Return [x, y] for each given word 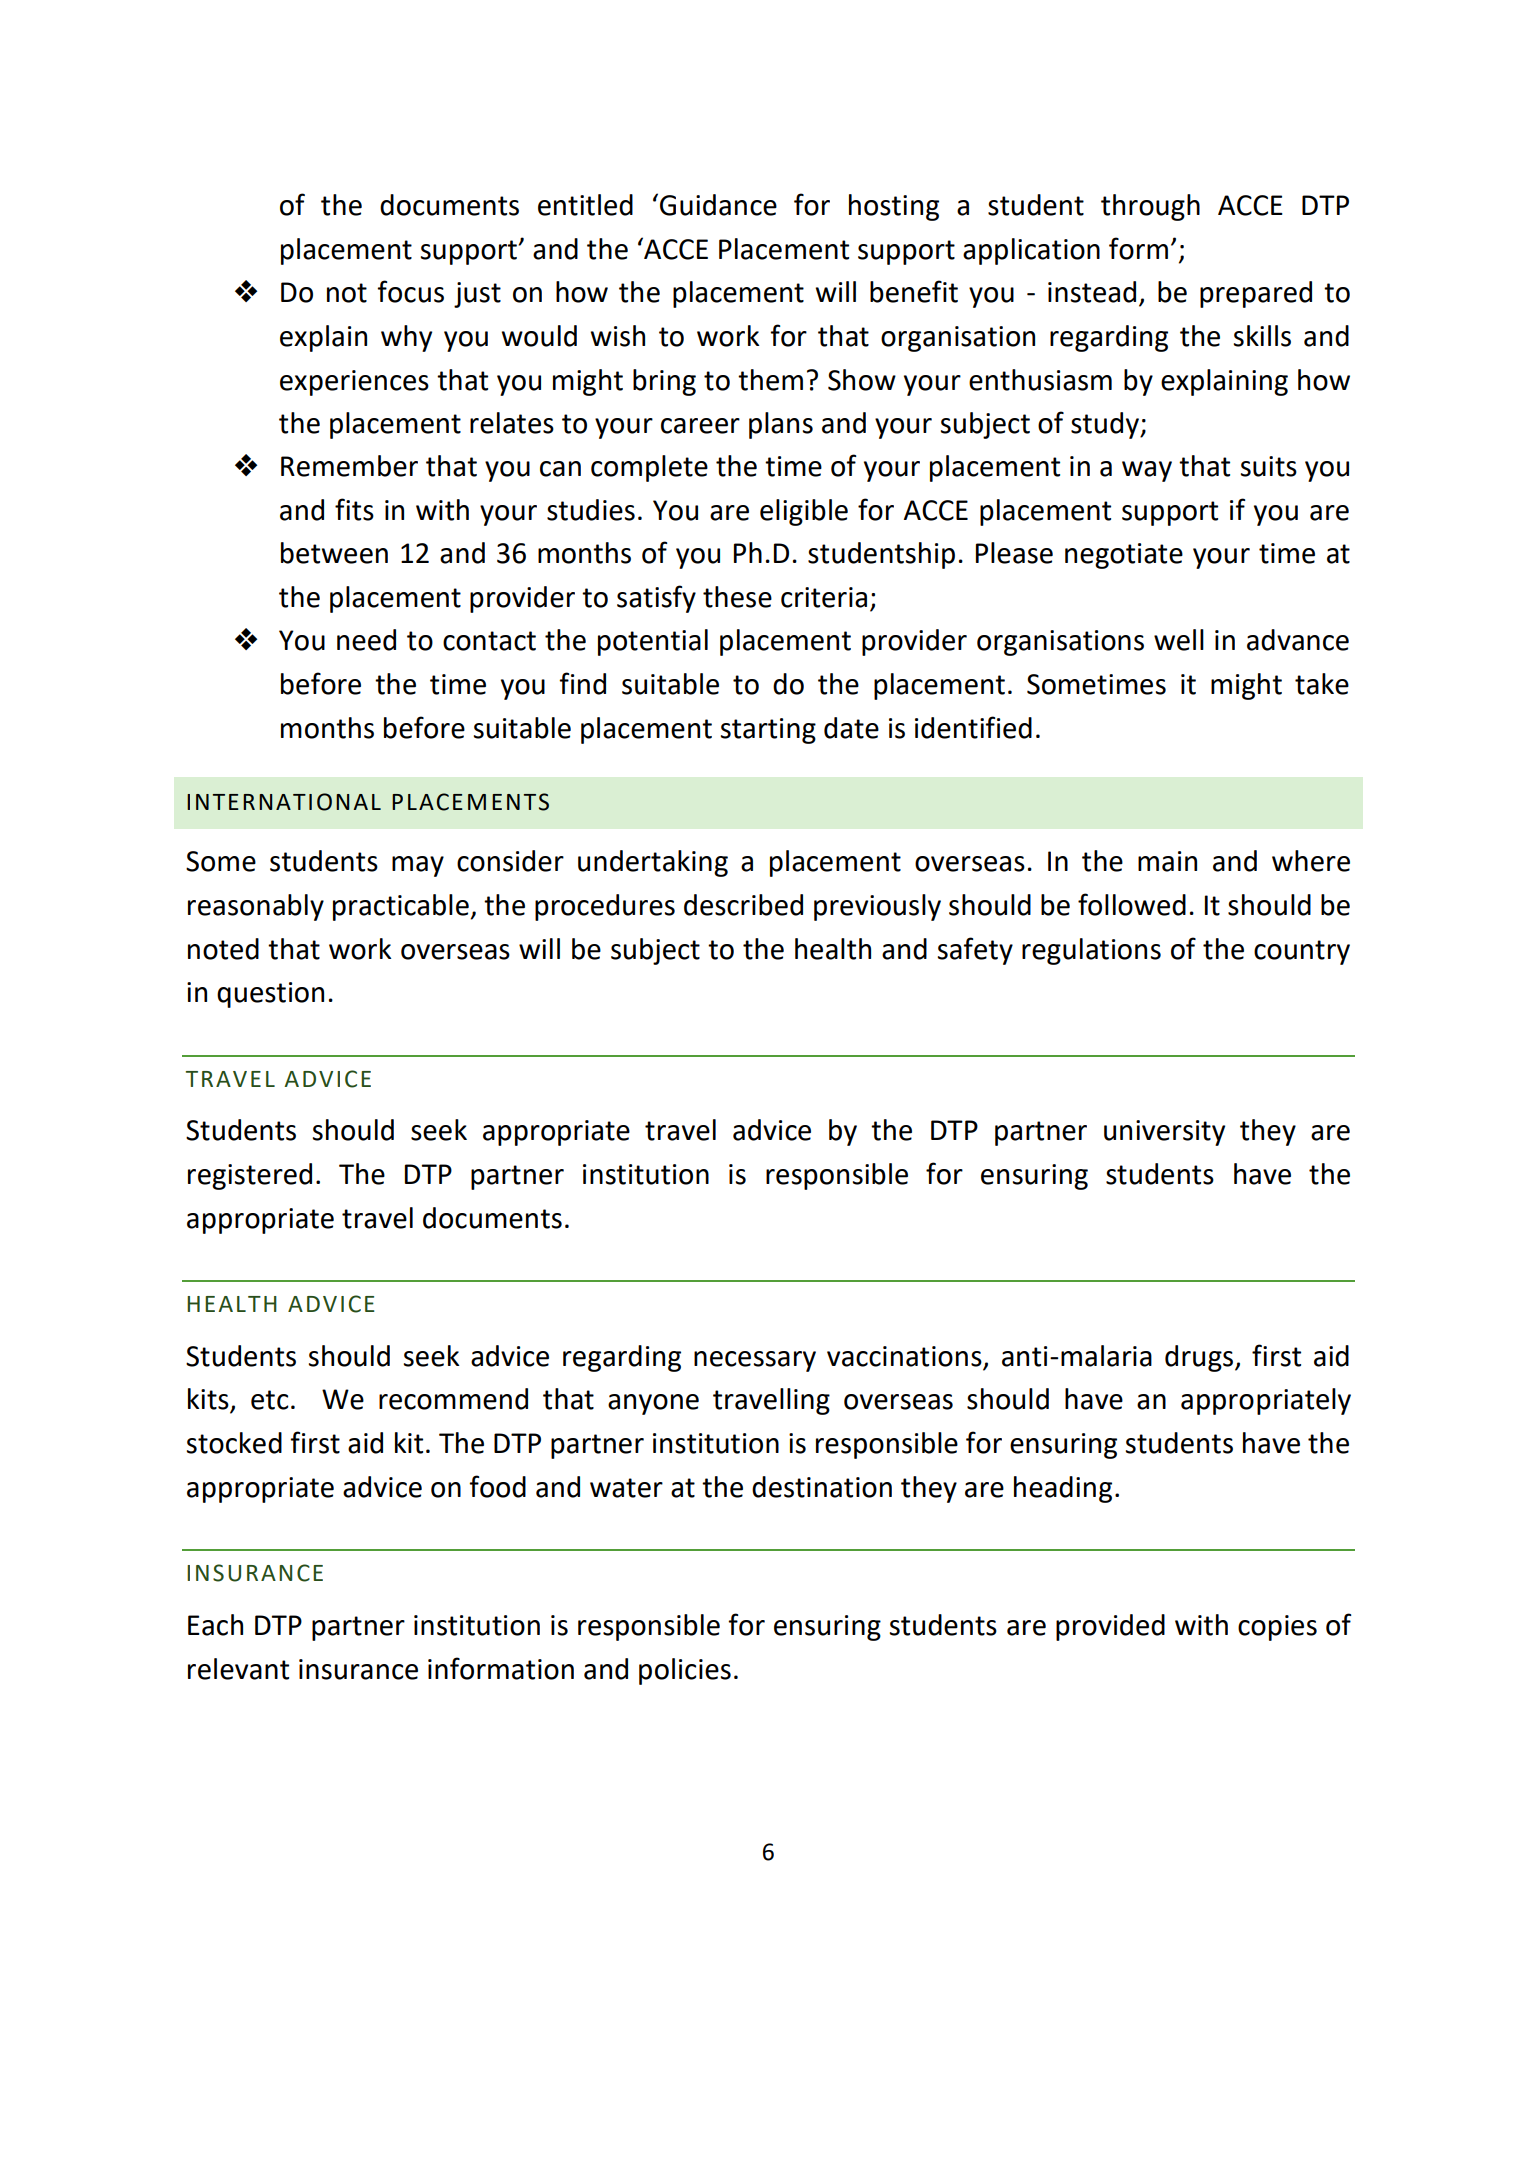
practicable [402, 907]
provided [1110, 1627]
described [743, 905]
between [334, 553]
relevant [238, 1669]
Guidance [718, 205]
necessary [755, 1361]
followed [1132, 904]
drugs [1200, 1358]
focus [410, 291]
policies [685, 1671]
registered [250, 1176]
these [737, 597]
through [1150, 207]
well [1179, 640]
